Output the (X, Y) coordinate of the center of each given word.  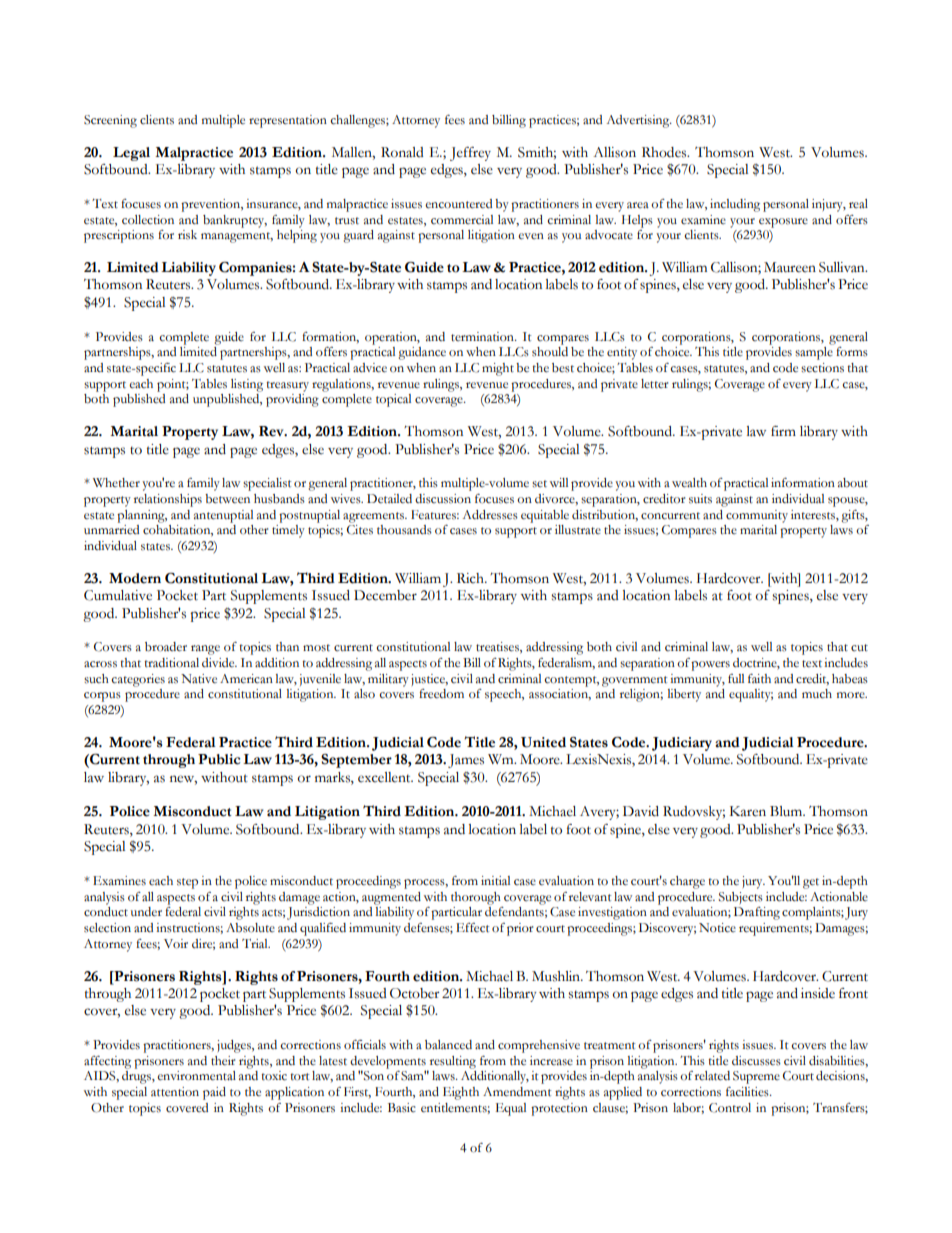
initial (495, 881)
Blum (787, 811)
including (735, 205)
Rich (471, 578)
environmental (196, 1076)
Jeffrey (470, 154)
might (498, 369)
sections (822, 368)
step (187, 883)
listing (247, 385)
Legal (131, 154)
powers (710, 666)
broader (166, 647)
